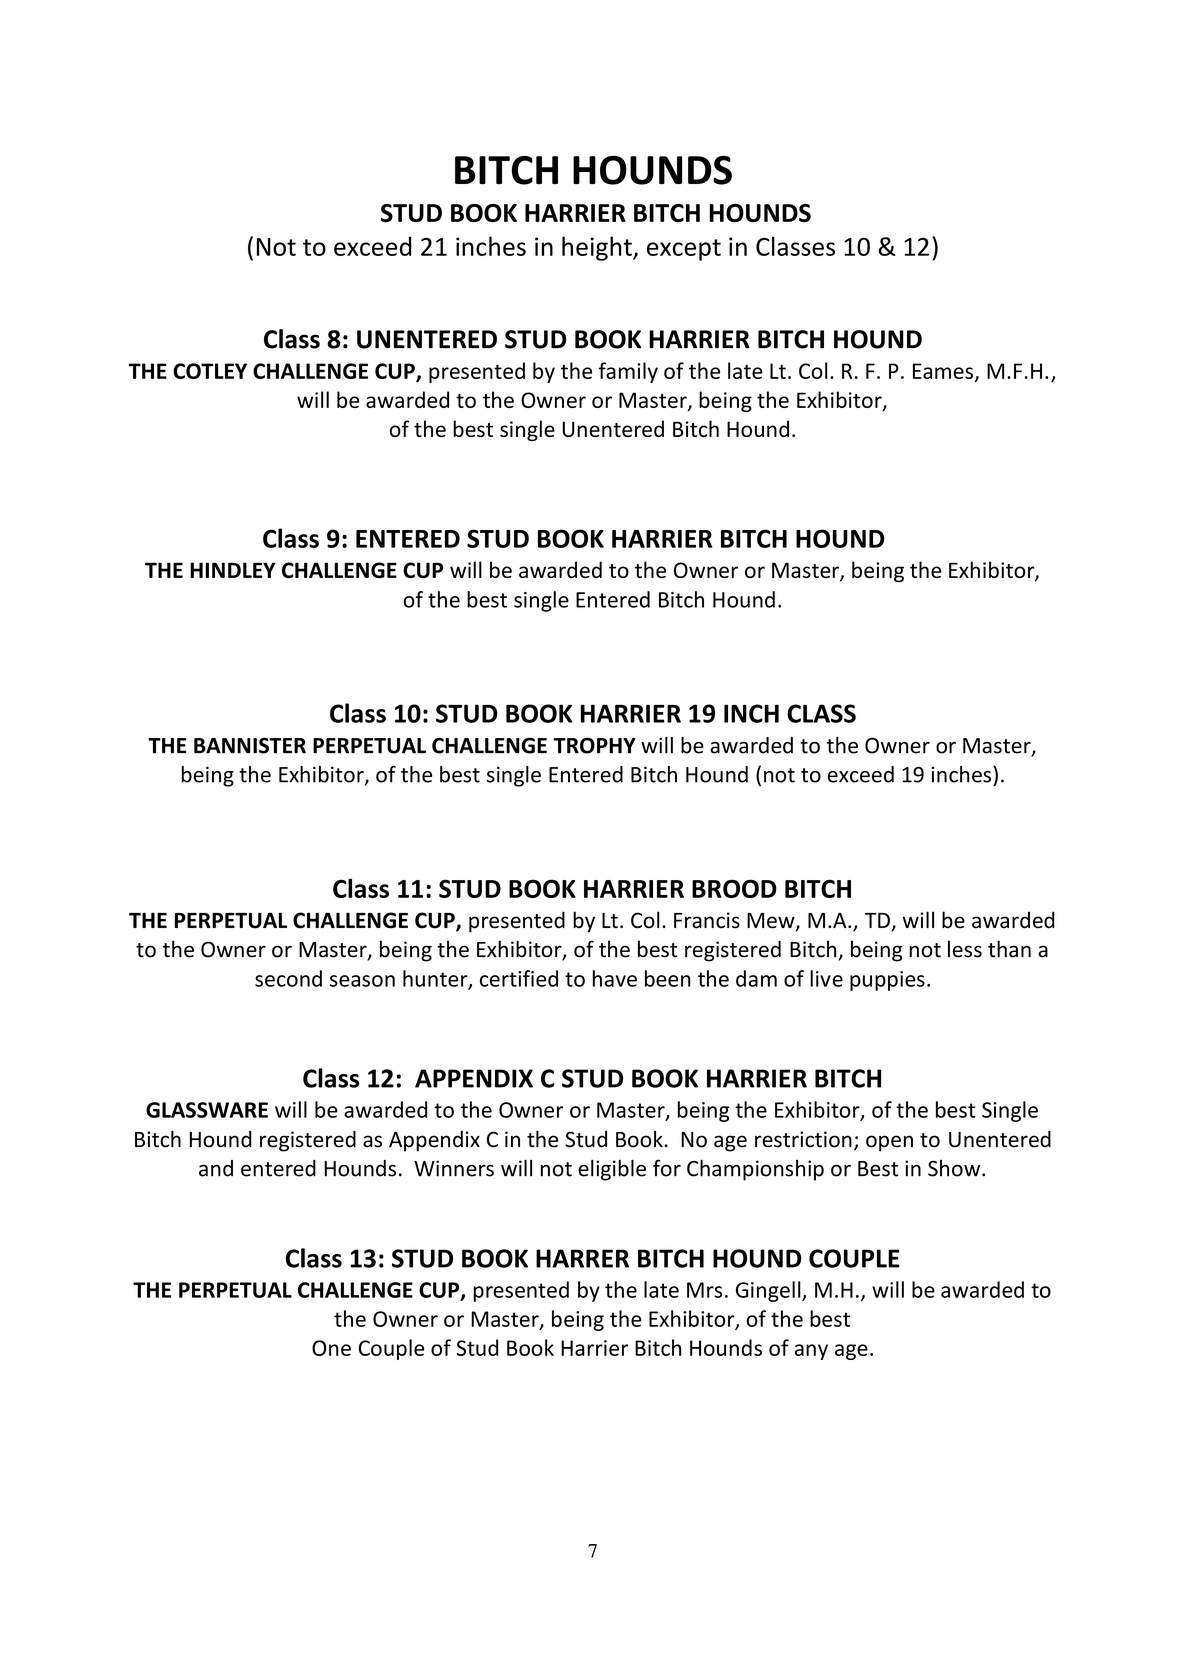 Image resolution: width=1185 pixels, height=1676 pixels. I want to click on BROOD, so click(734, 888).
